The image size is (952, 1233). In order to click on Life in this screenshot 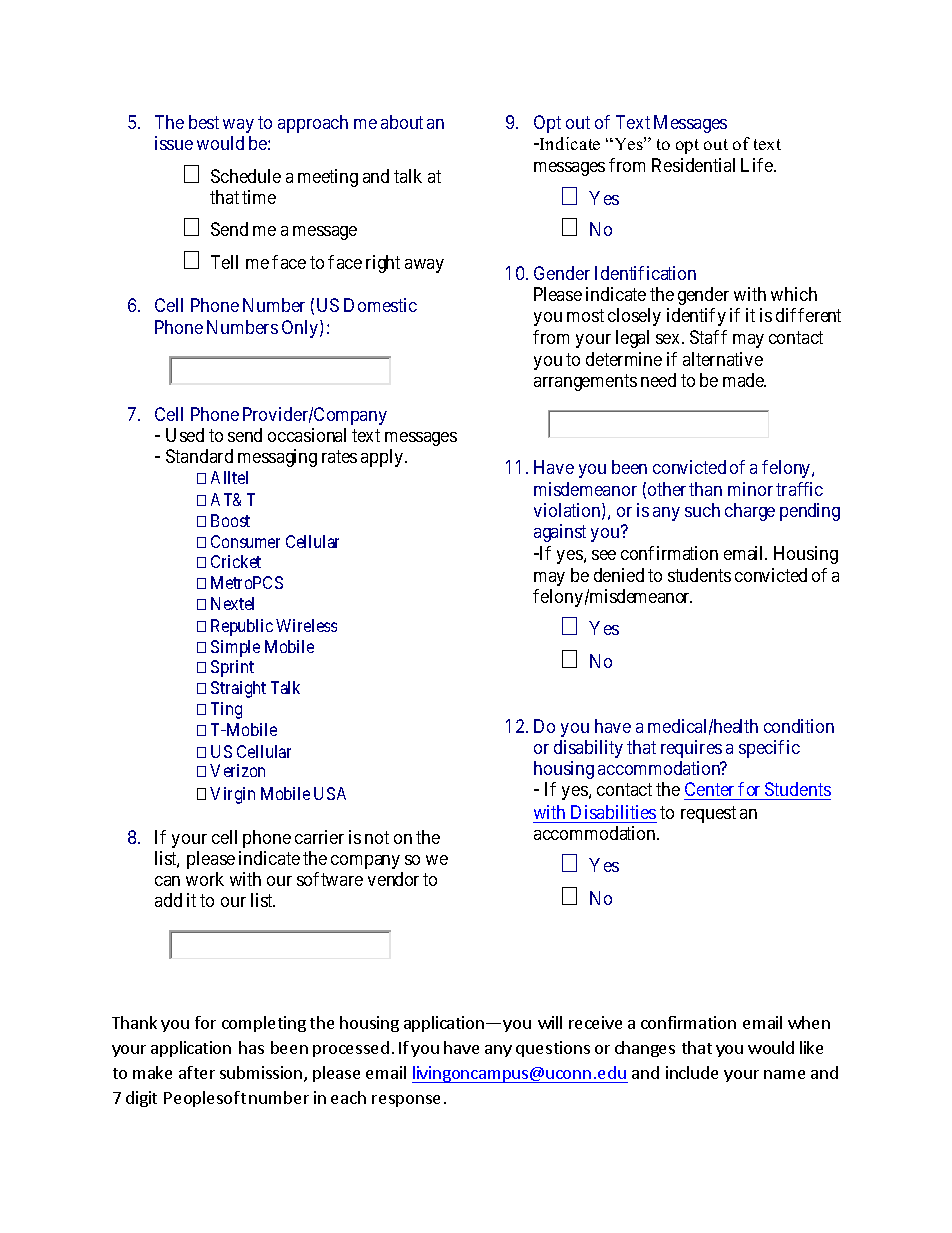, I will do `click(758, 165)`.
